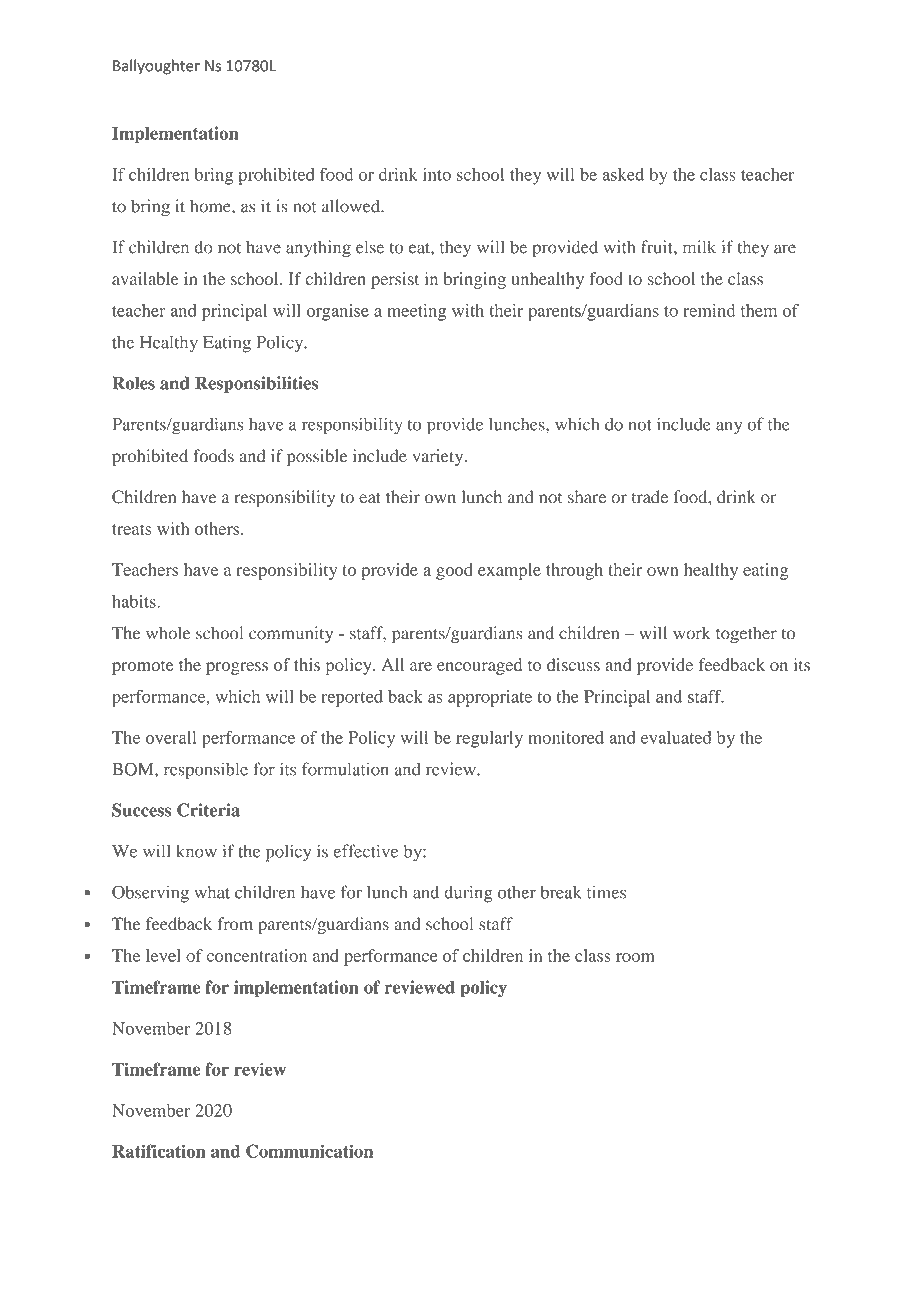  Describe the element at coordinates (212, 892) in the page. I see `what` at that location.
